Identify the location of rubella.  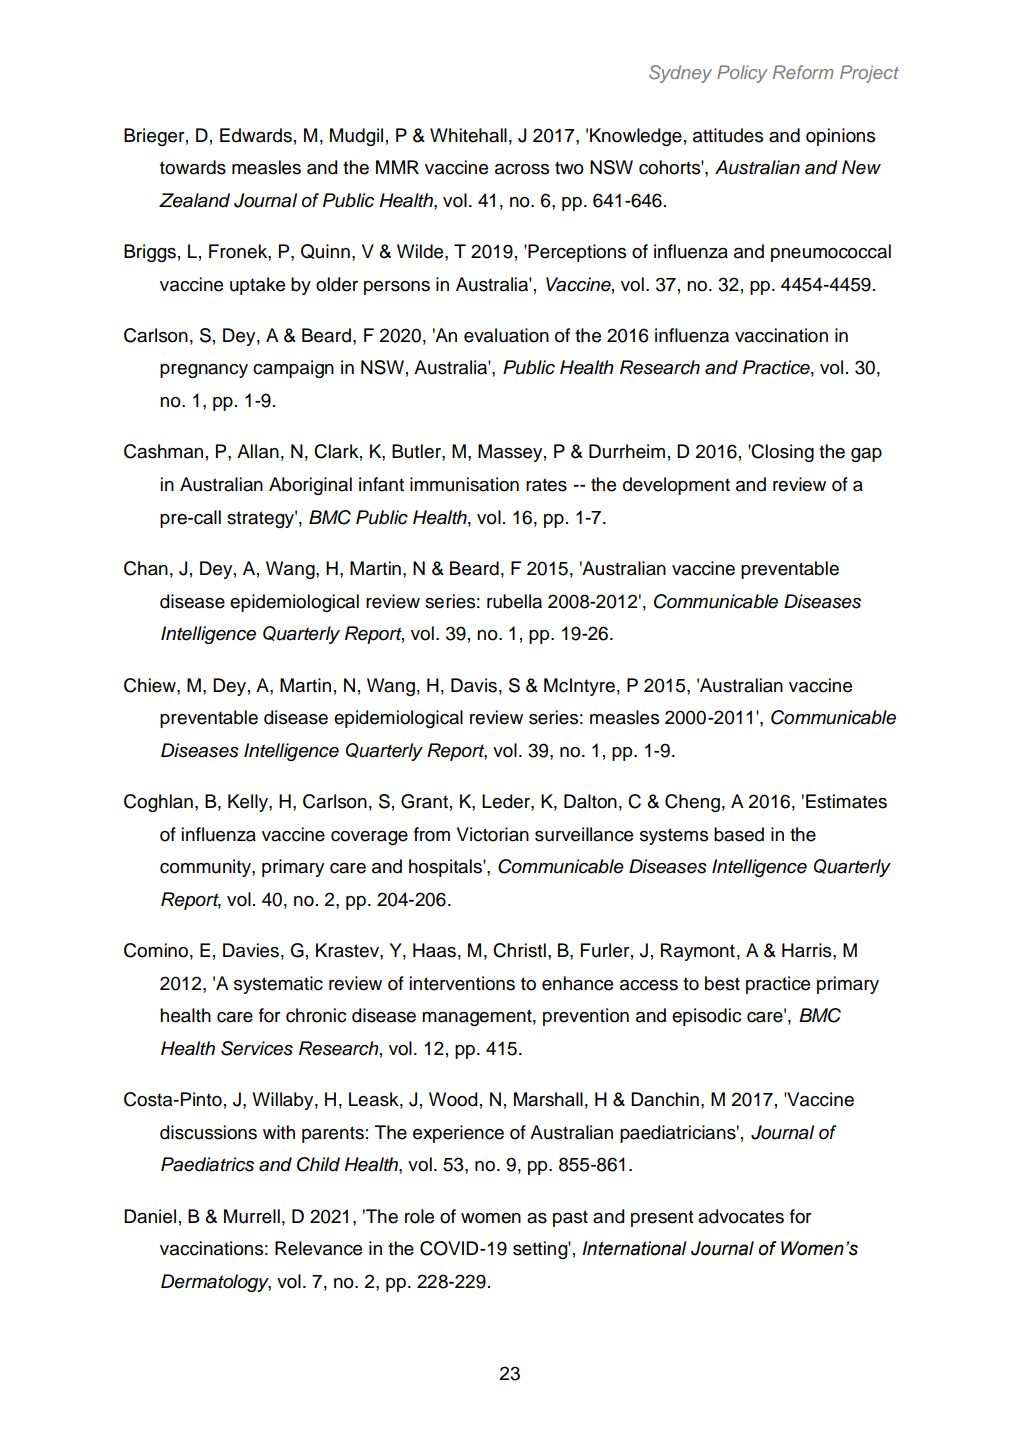
(514, 601).
